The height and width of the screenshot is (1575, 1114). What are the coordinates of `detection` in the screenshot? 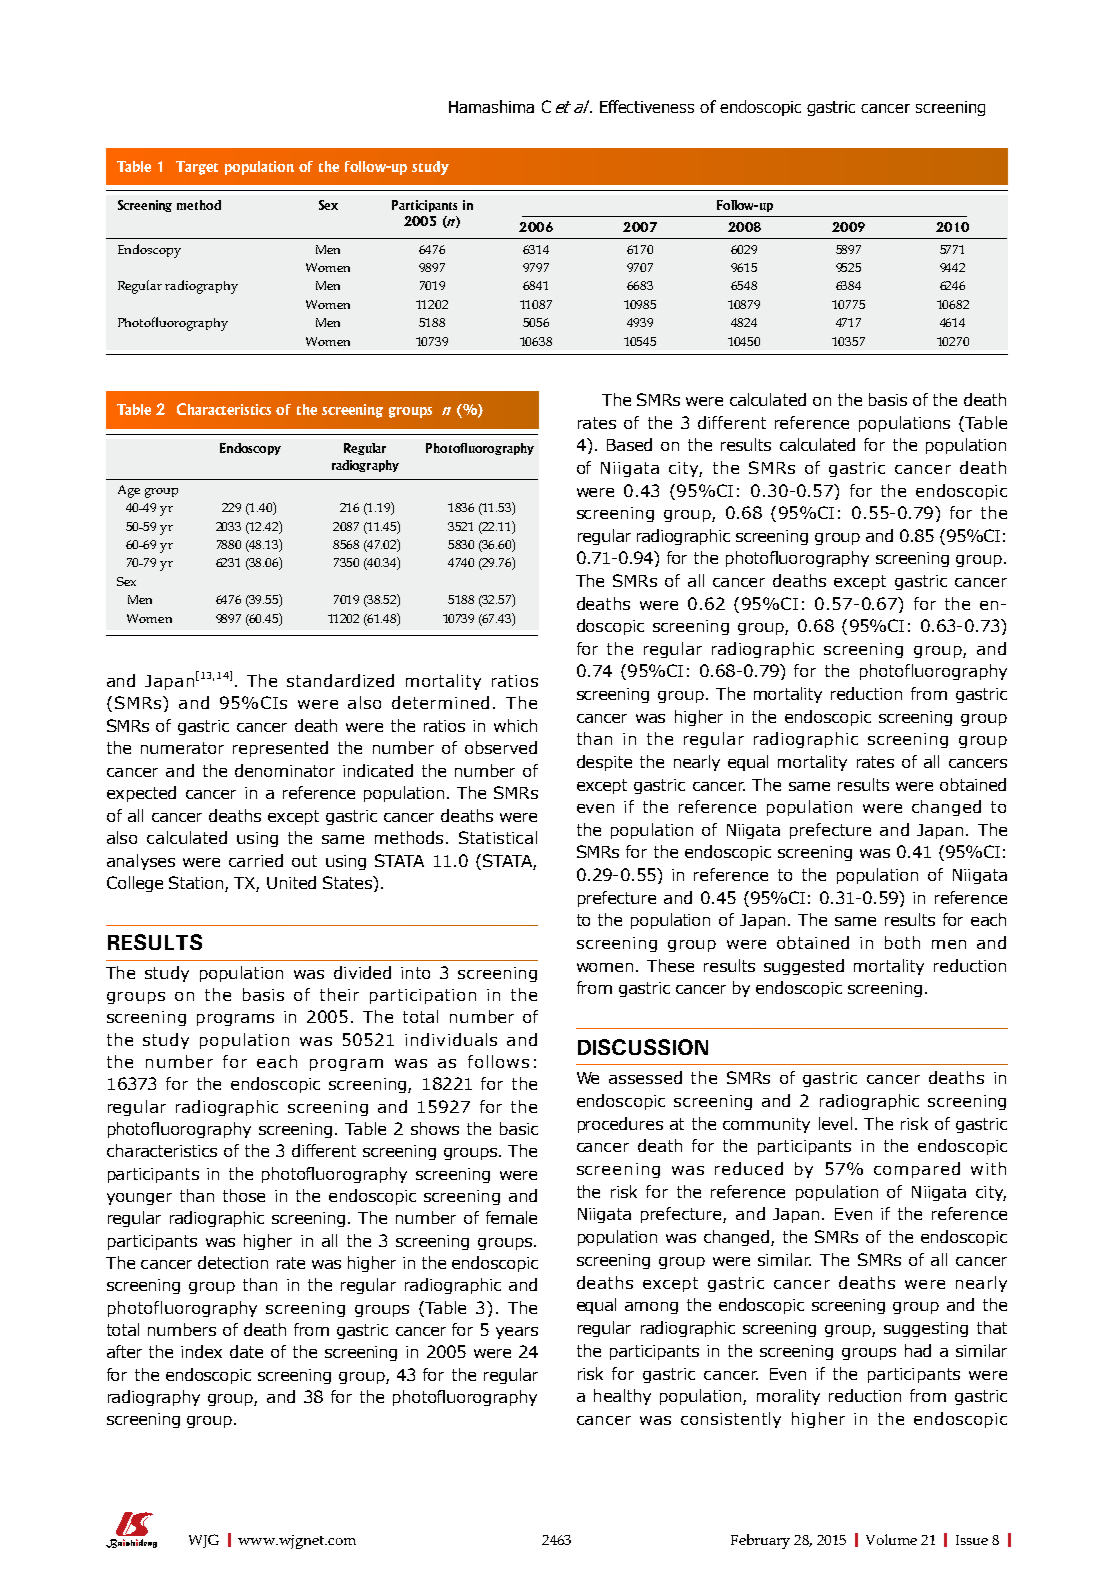 It's located at (233, 1262).
